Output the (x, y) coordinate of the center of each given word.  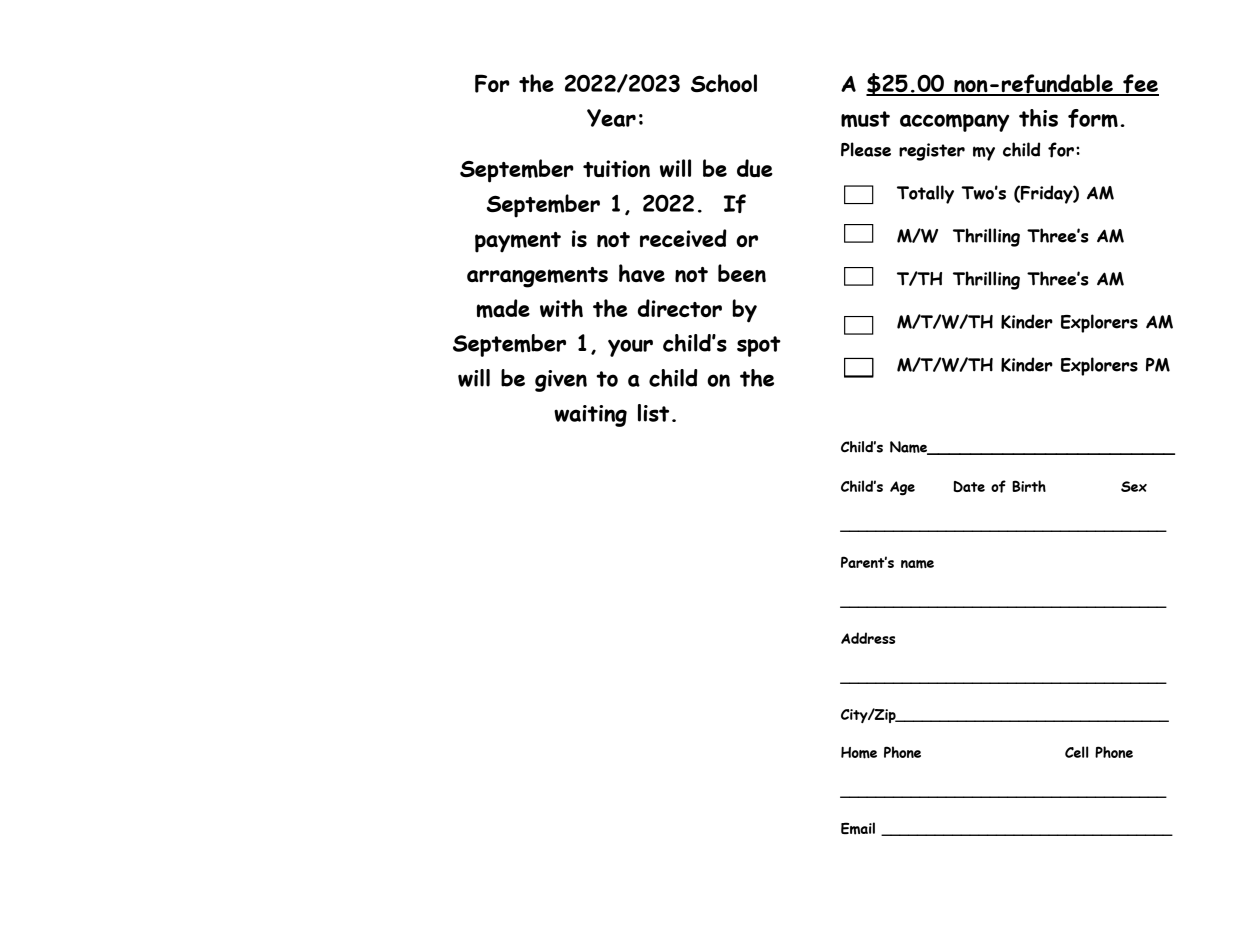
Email (858, 828)
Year (611, 118)
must (865, 119)
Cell (1076, 752)
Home (859, 753)
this (1038, 118)
